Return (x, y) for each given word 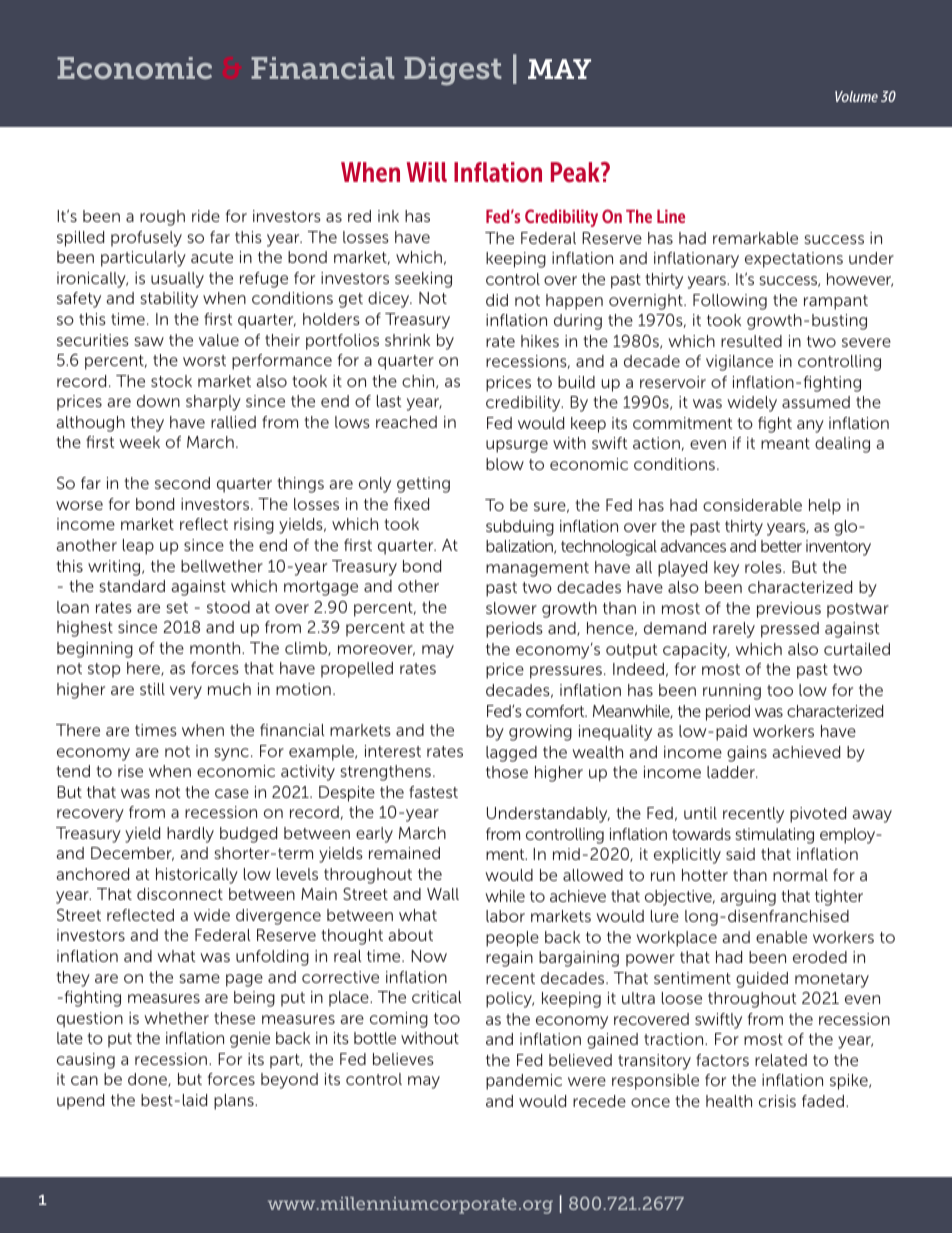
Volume (856, 96)
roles (764, 567)
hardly (190, 835)
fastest (433, 792)
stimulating (775, 836)
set (177, 607)
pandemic (524, 1082)
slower (511, 608)
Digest (452, 71)
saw (149, 341)
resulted (751, 341)
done (148, 1080)
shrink (407, 340)
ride (206, 216)
